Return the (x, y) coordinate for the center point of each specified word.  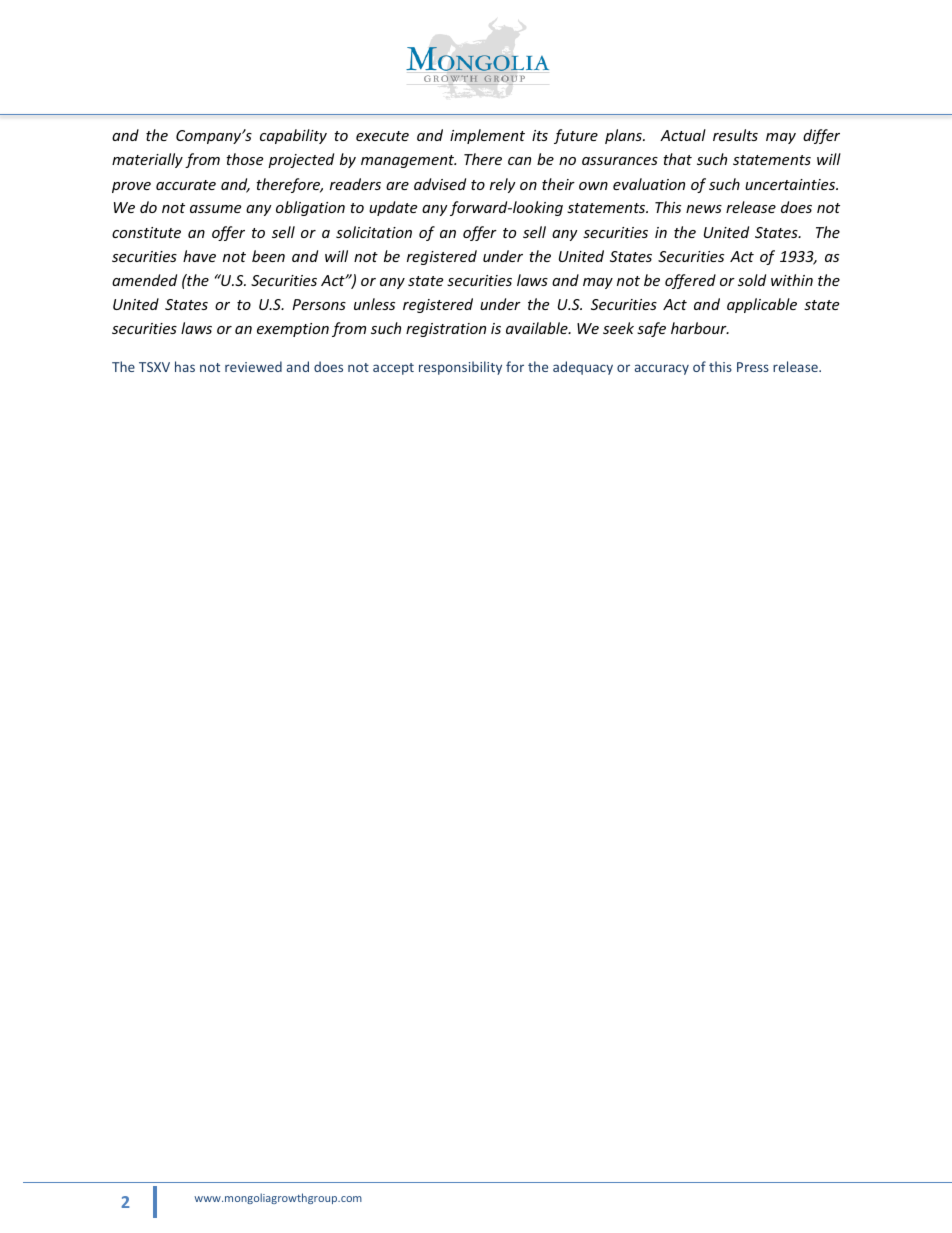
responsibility (460, 368)
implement (487, 136)
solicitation (374, 232)
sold (752, 280)
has (185, 366)
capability (293, 136)
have (199, 256)
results (735, 135)
